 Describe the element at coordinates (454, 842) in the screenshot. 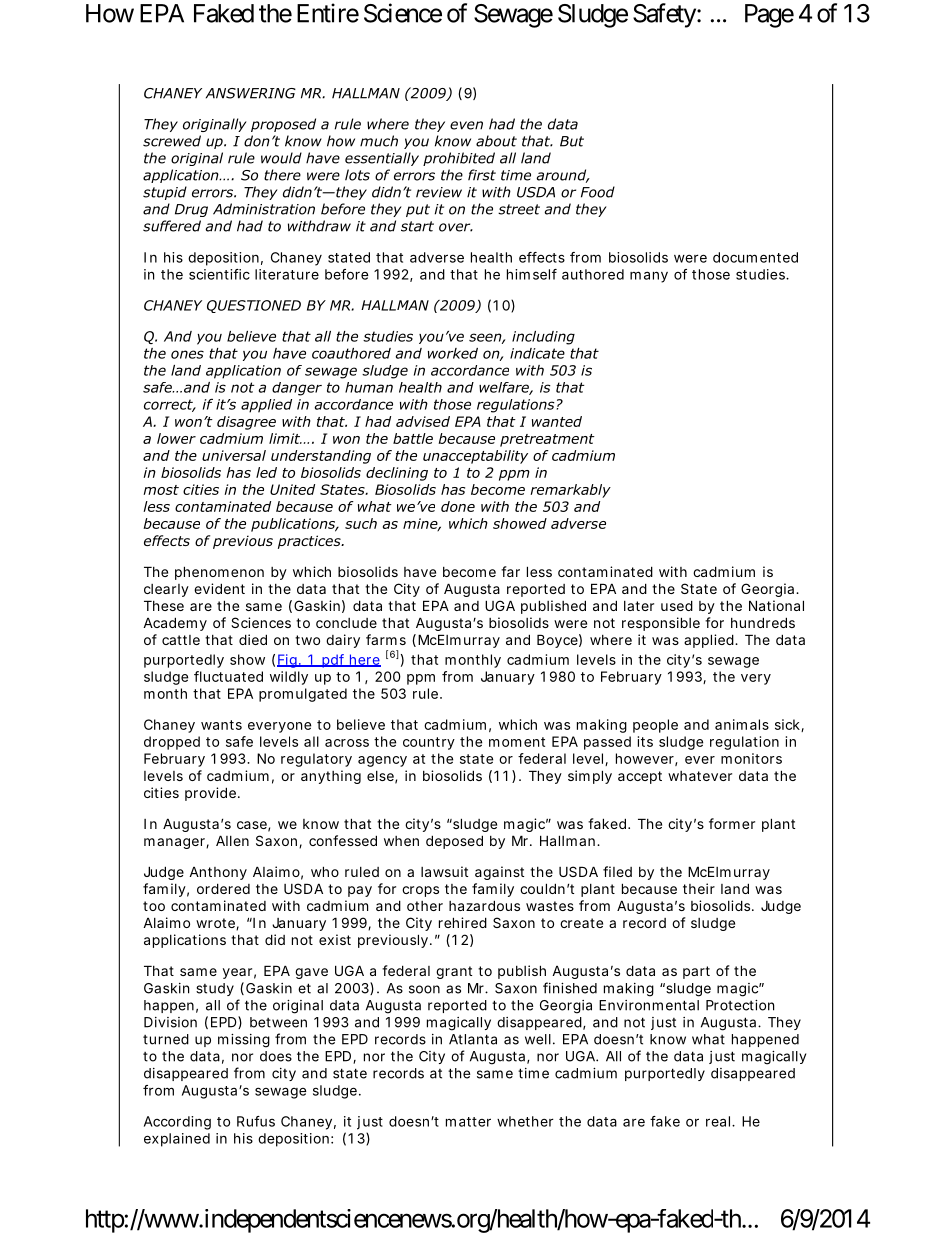

I see `deposed` at that location.
